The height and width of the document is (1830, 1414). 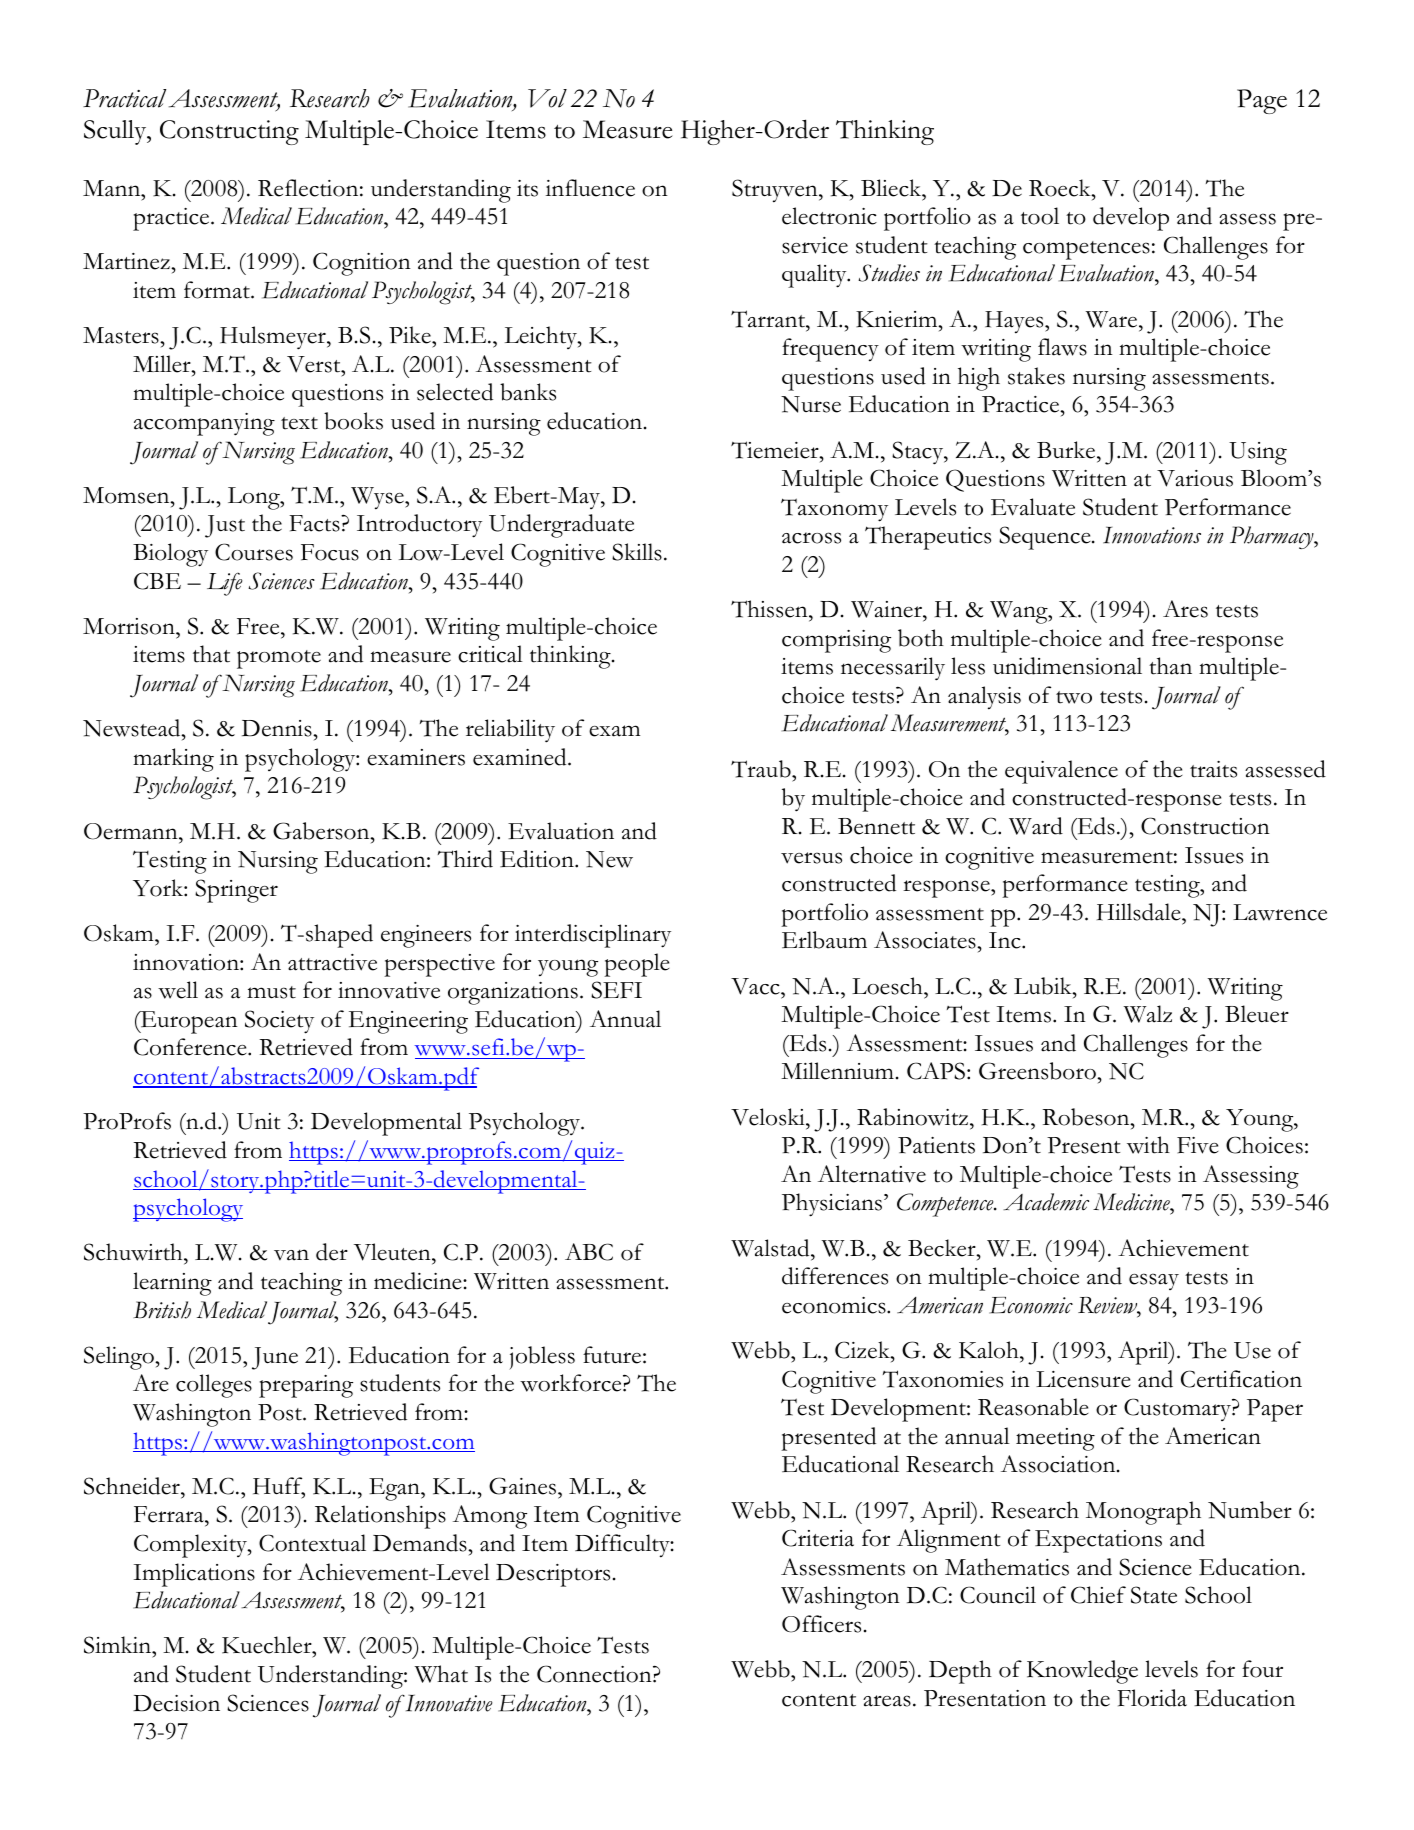 I want to click on comprising, so click(x=836, y=641).
